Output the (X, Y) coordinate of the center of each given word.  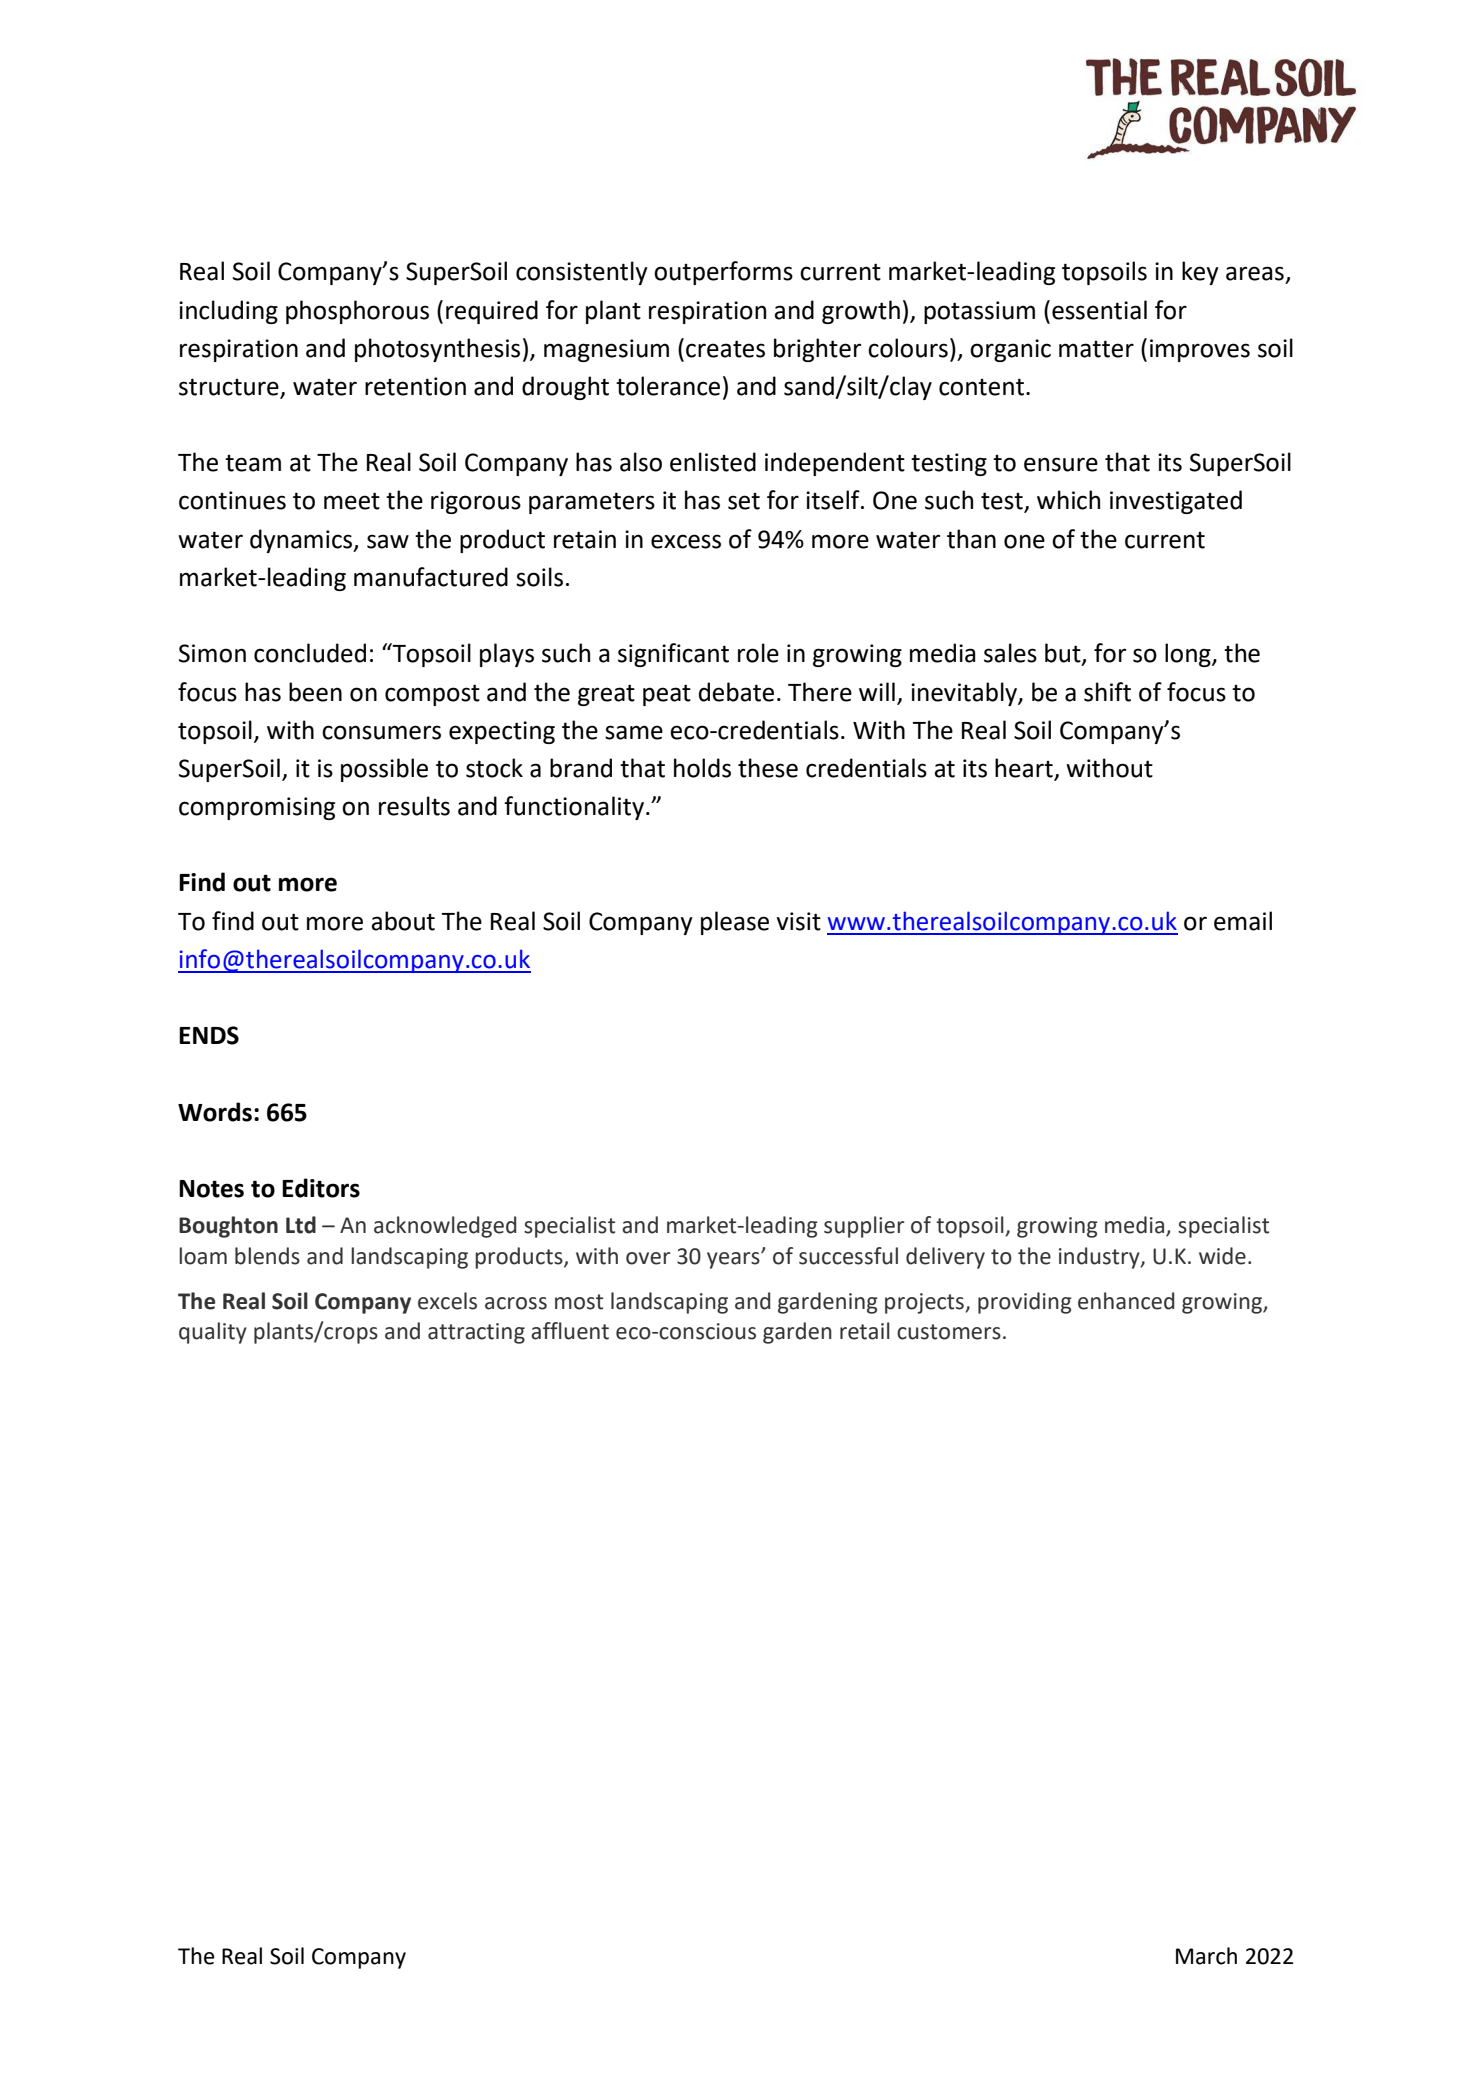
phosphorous (357, 312)
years (734, 1260)
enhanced (1126, 1301)
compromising (257, 808)
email (1243, 921)
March (1206, 1956)
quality (213, 1333)
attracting (476, 1333)
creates (725, 349)
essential (1099, 310)
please (735, 923)
